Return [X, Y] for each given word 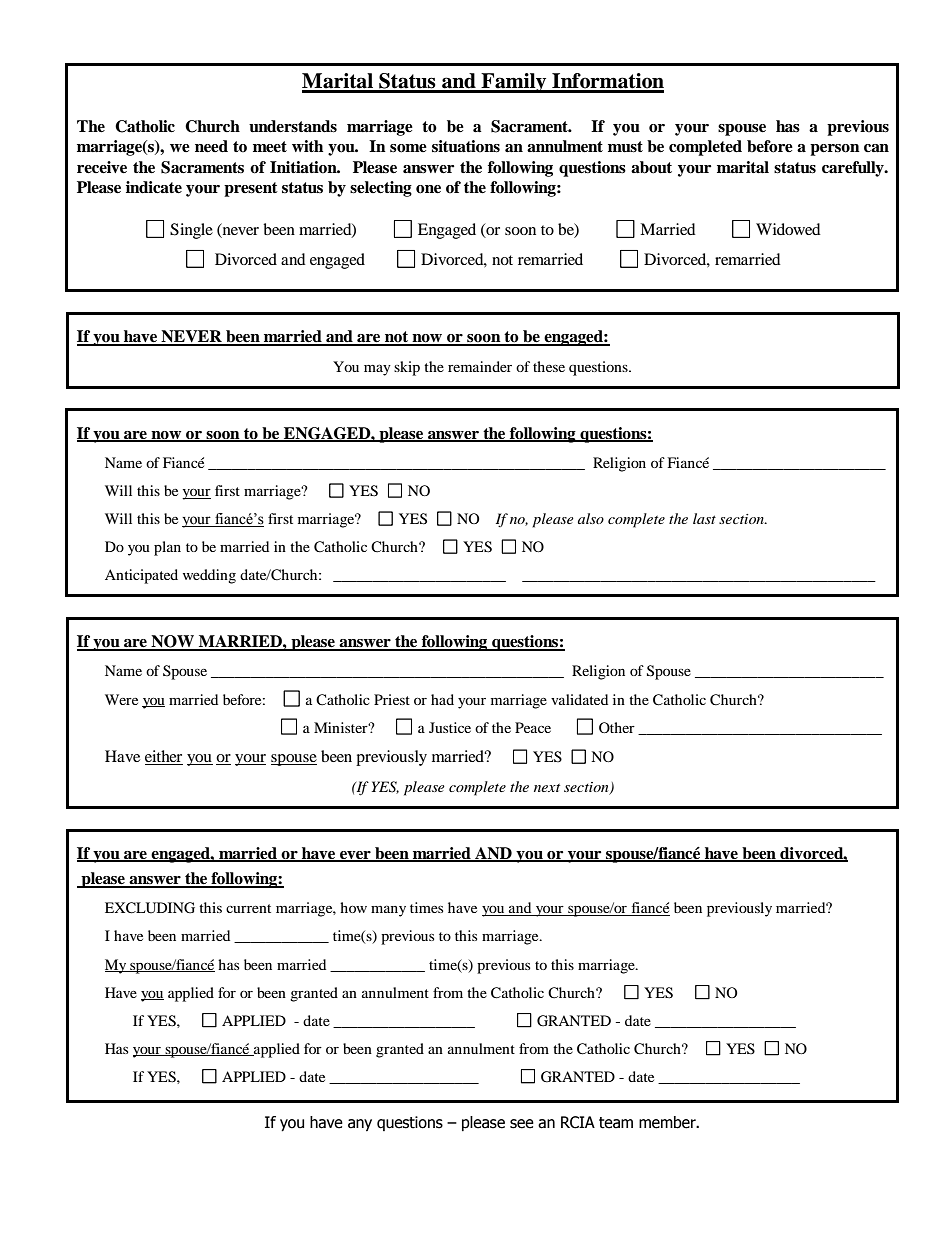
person [835, 150]
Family [514, 83]
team [616, 1123]
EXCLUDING [150, 908]
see [522, 1124]
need [211, 146]
